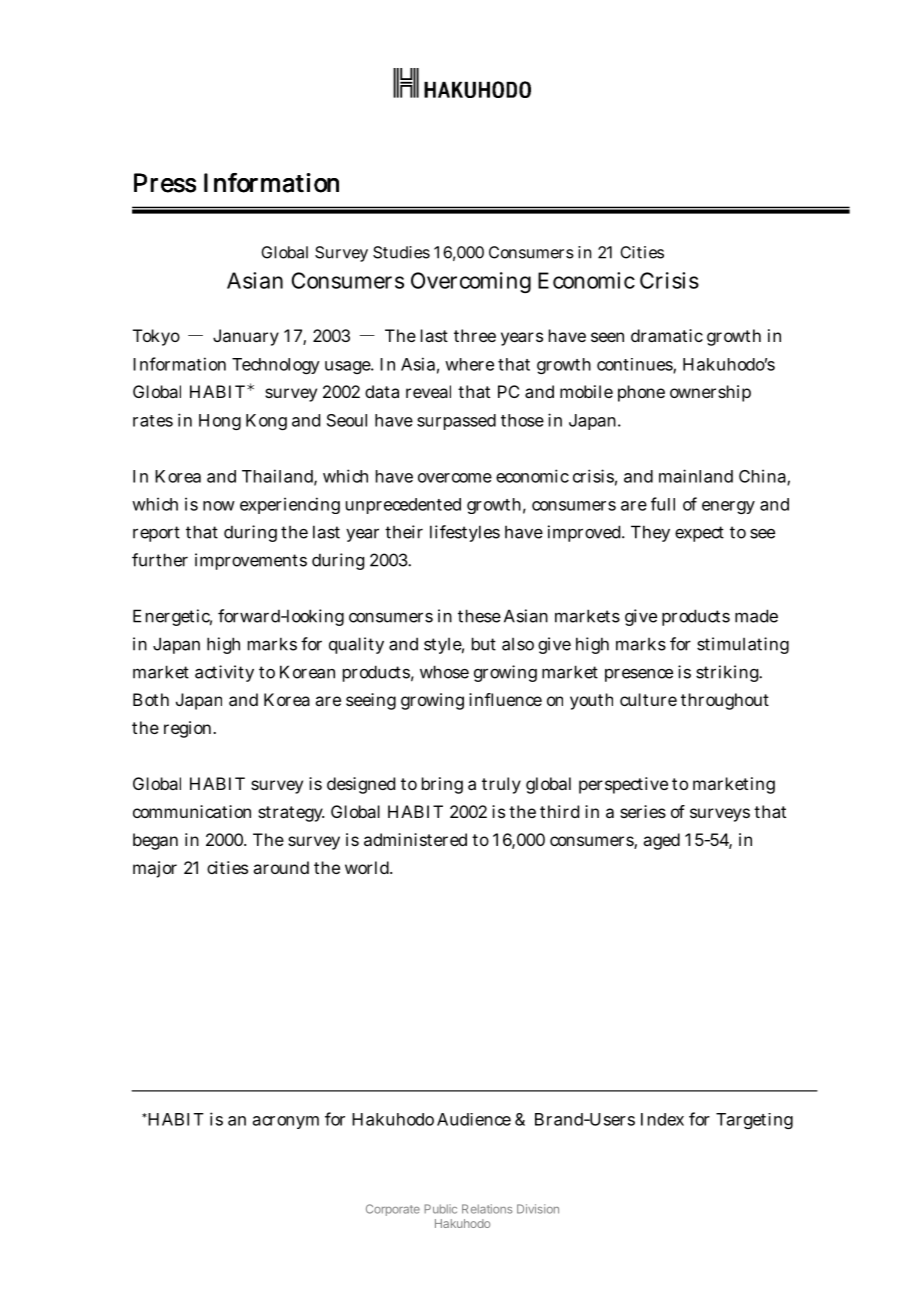 The height and width of the image is (1308, 924). Describe the element at coordinates (246, 337) in the image. I see `January` at that location.
